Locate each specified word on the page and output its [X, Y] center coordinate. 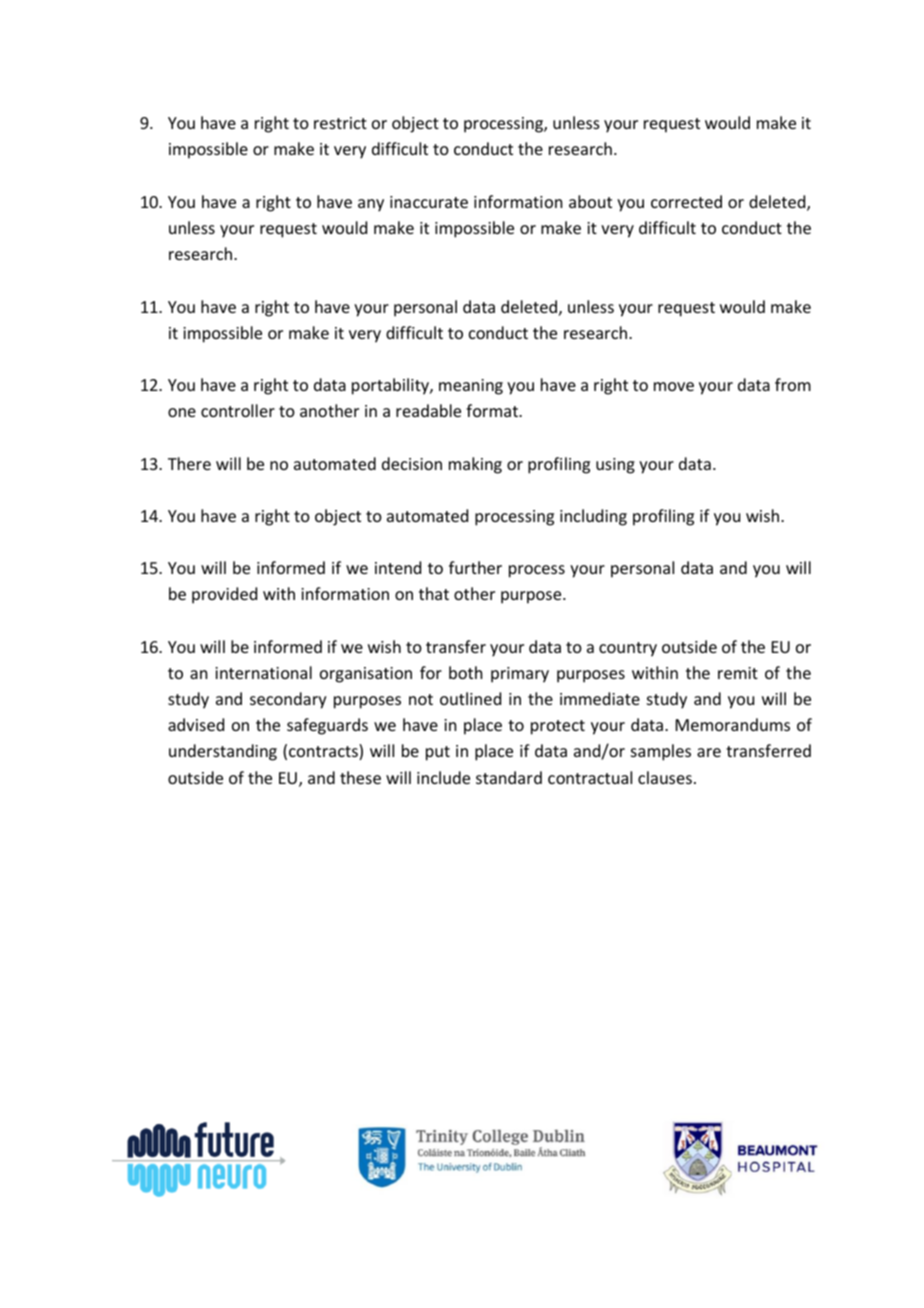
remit [738, 673]
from [793, 384]
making [475, 465]
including [593, 517]
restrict [340, 123]
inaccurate [429, 202]
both [465, 672]
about [590, 201]
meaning [471, 387]
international [263, 672]
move [674, 386]
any [371, 205]
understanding [223, 752]
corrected [686, 201]
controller [238, 410]
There [189, 463]
